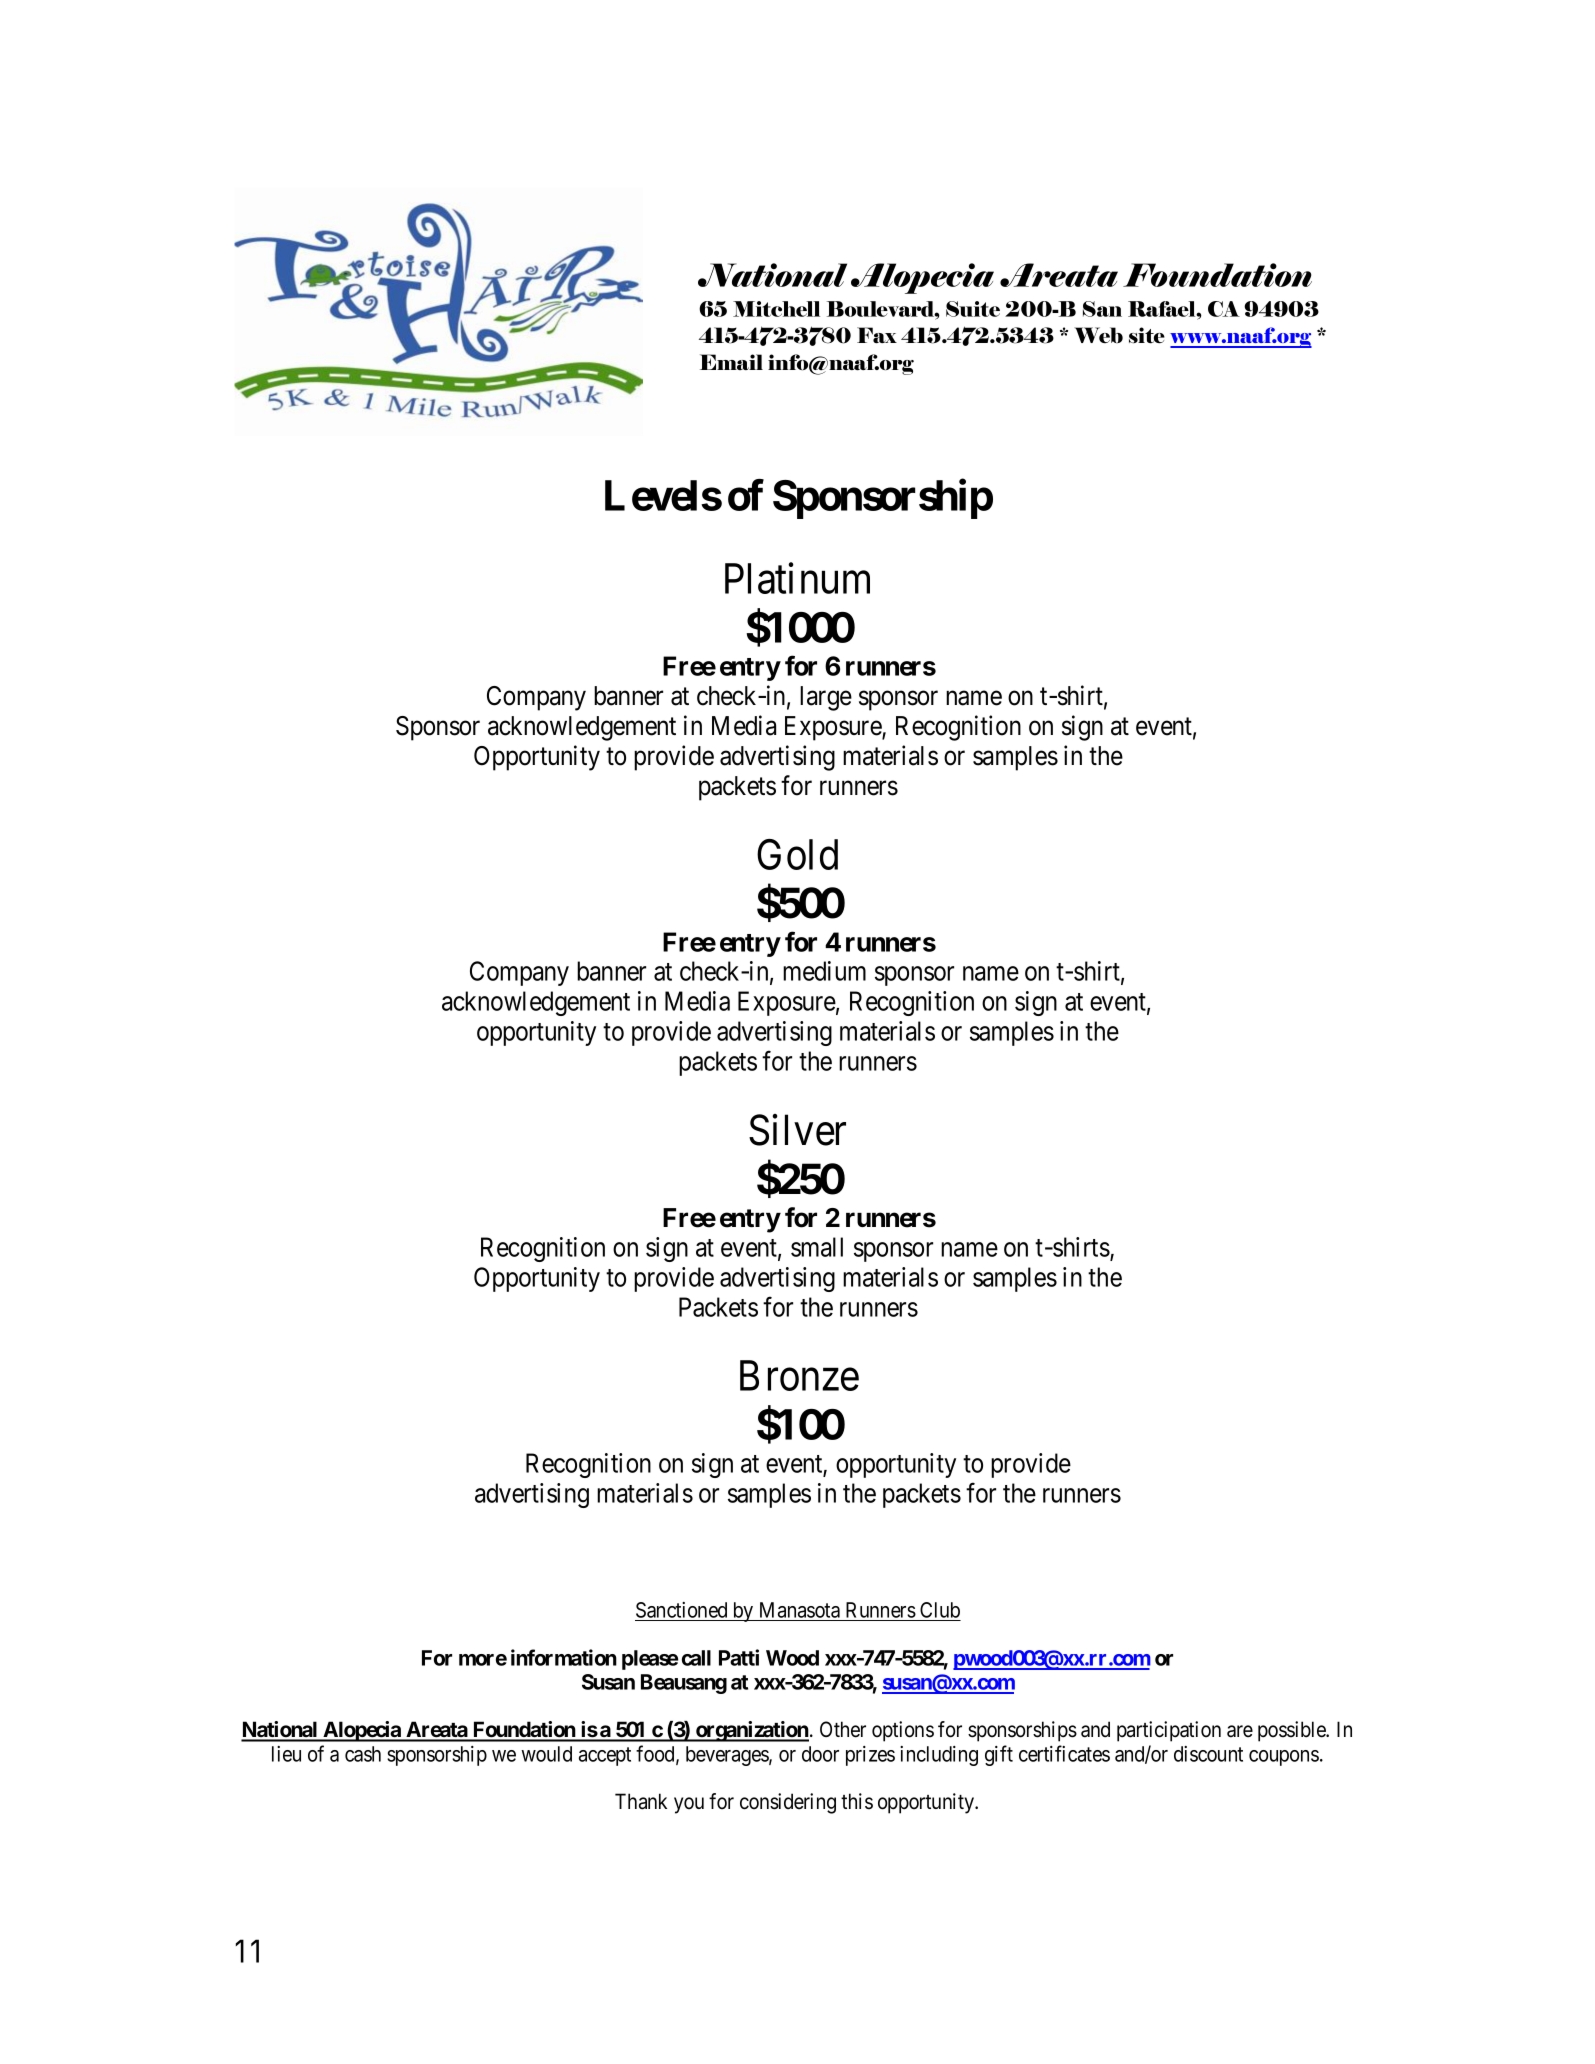 The image size is (1595, 2064). Describe the element at coordinates (826, 698) in the screenshot. I see `large` at that location.
